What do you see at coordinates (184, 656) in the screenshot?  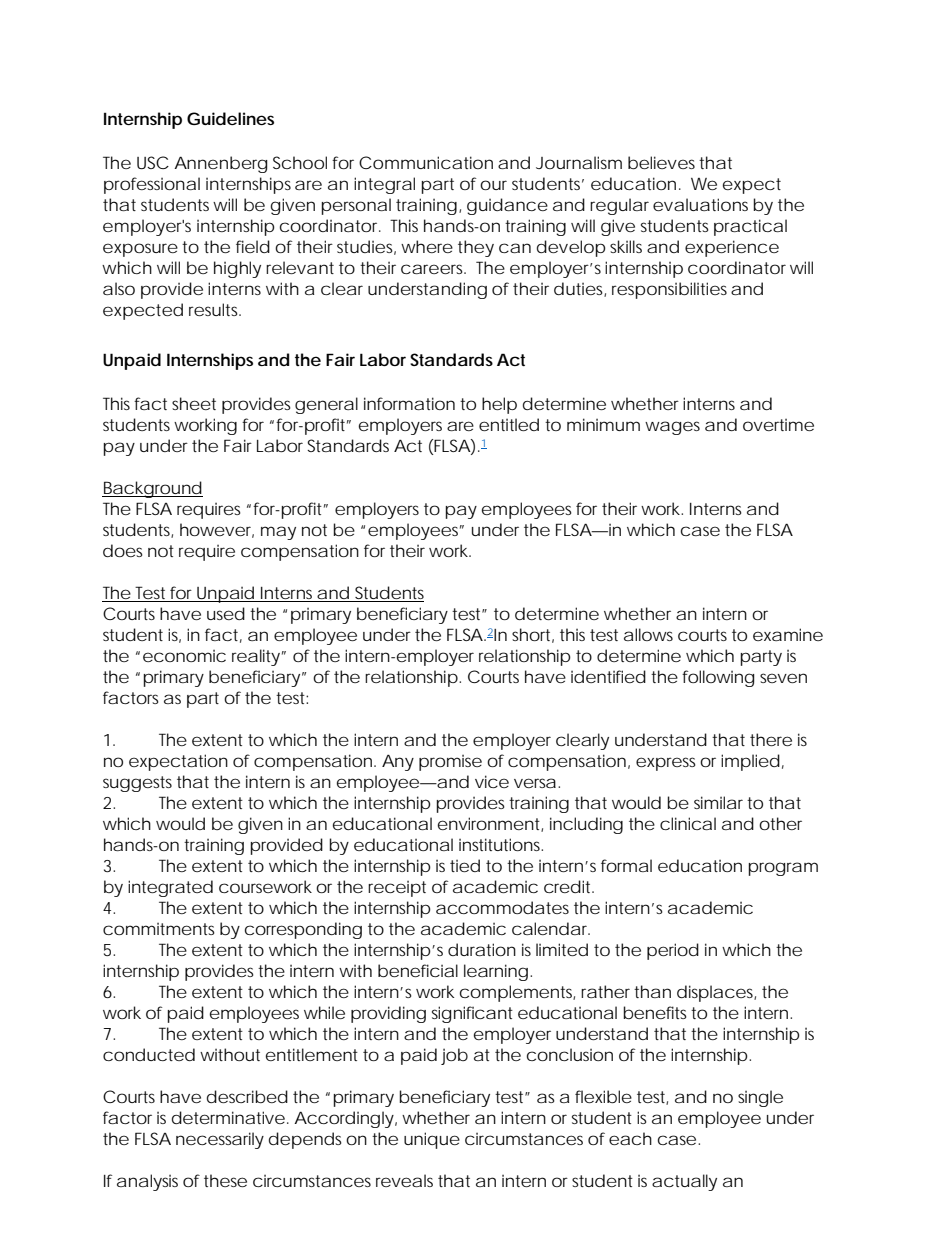 I see `economic` at bounding box center [184, 656].
